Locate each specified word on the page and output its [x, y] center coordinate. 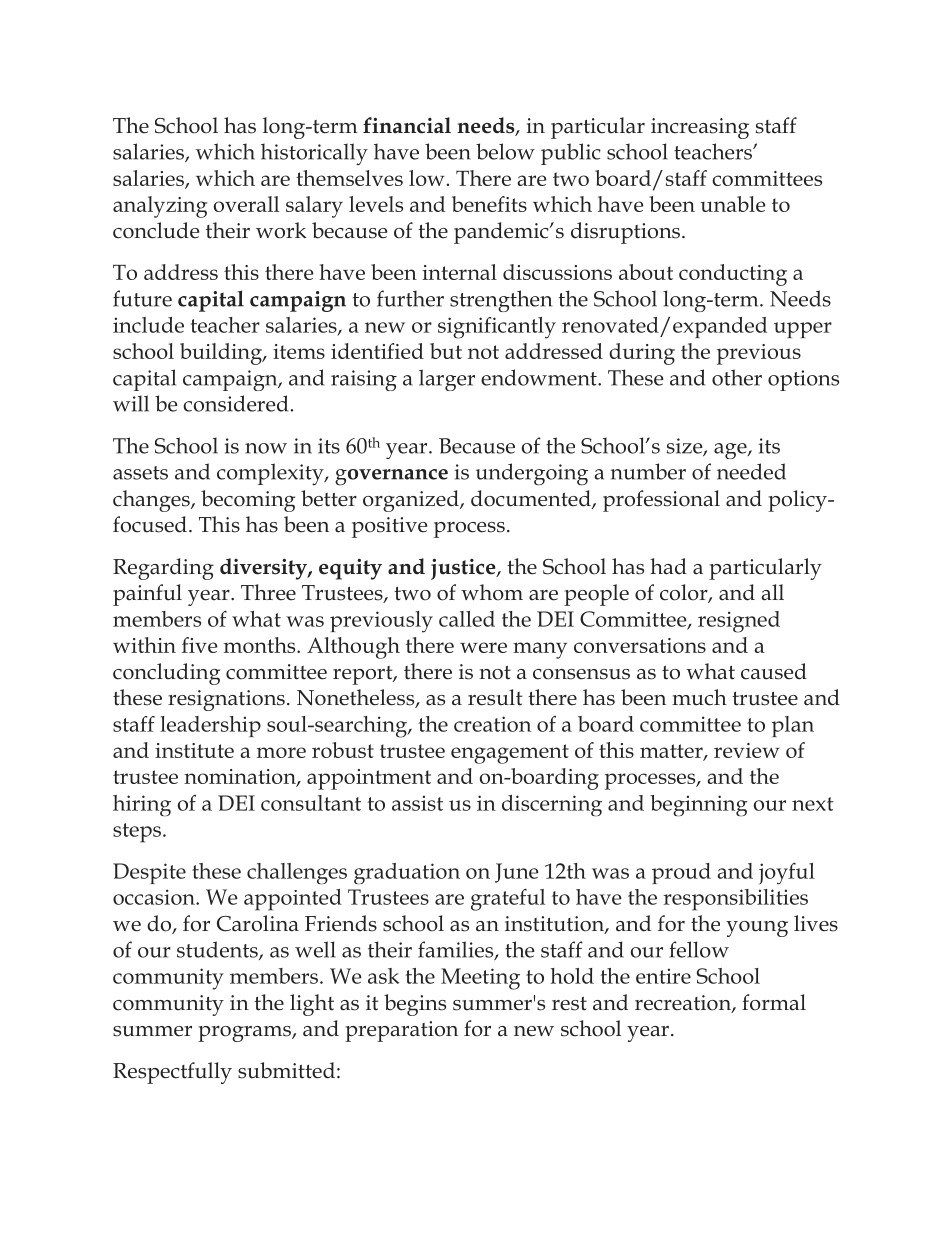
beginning [699, 805]
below [505, 151]
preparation [401, 1031]
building [222, 354]
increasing [700, 128]
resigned [739, 622]
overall [246, 204]
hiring [142, 806]
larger [447, 380]
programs [245, 1034]
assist [417, 803]
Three [268, 592]
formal [774, 1002]
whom [492, 592]
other [737, 377]
